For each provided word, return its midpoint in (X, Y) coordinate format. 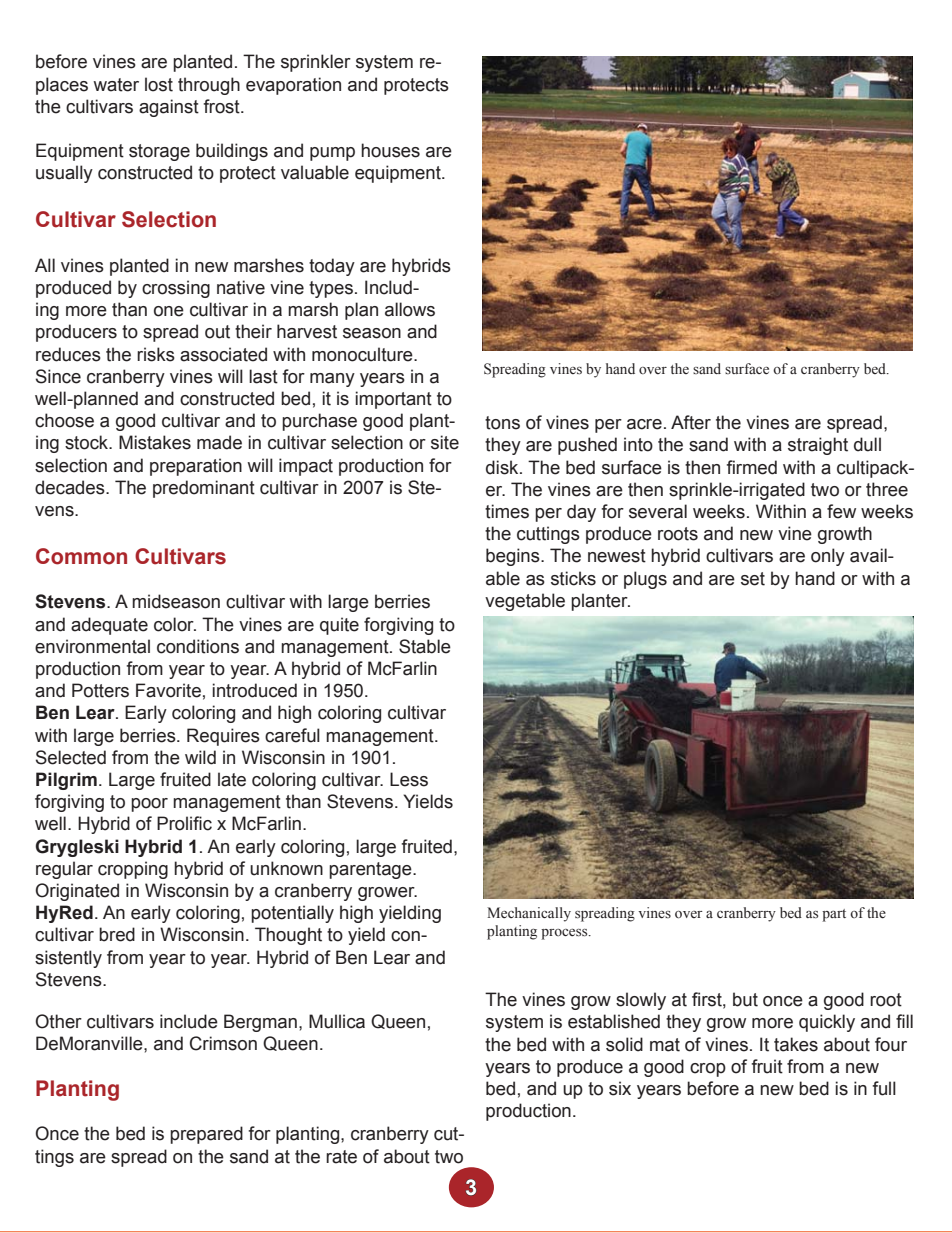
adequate (109, 626)
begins (514, 557)
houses (390, 150)
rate (341, 1157)
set (753, 579)
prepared (206, 1135)
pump (332, 154)
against (169, 108)
